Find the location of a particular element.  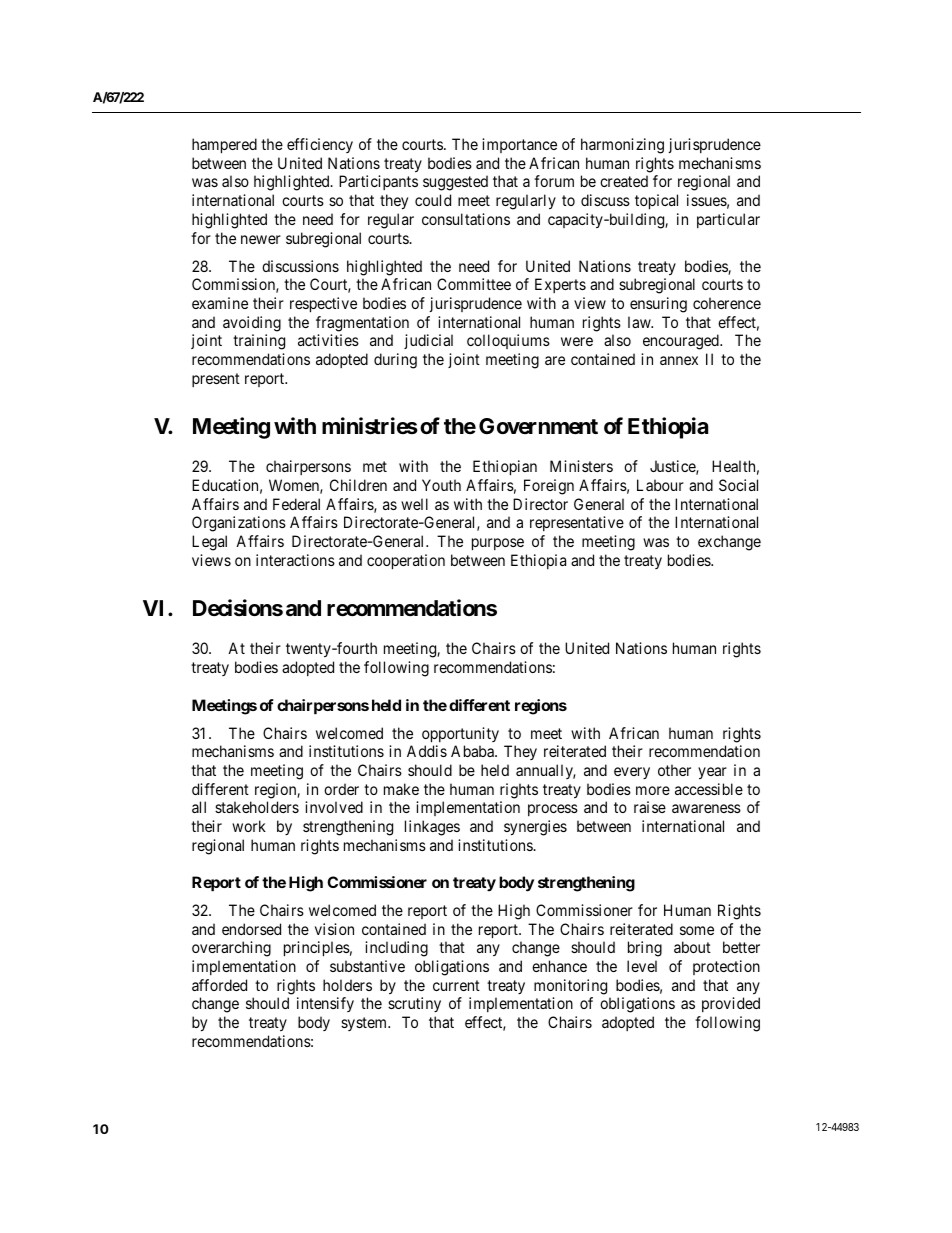

Labour is located at coordinates (660, 485).
